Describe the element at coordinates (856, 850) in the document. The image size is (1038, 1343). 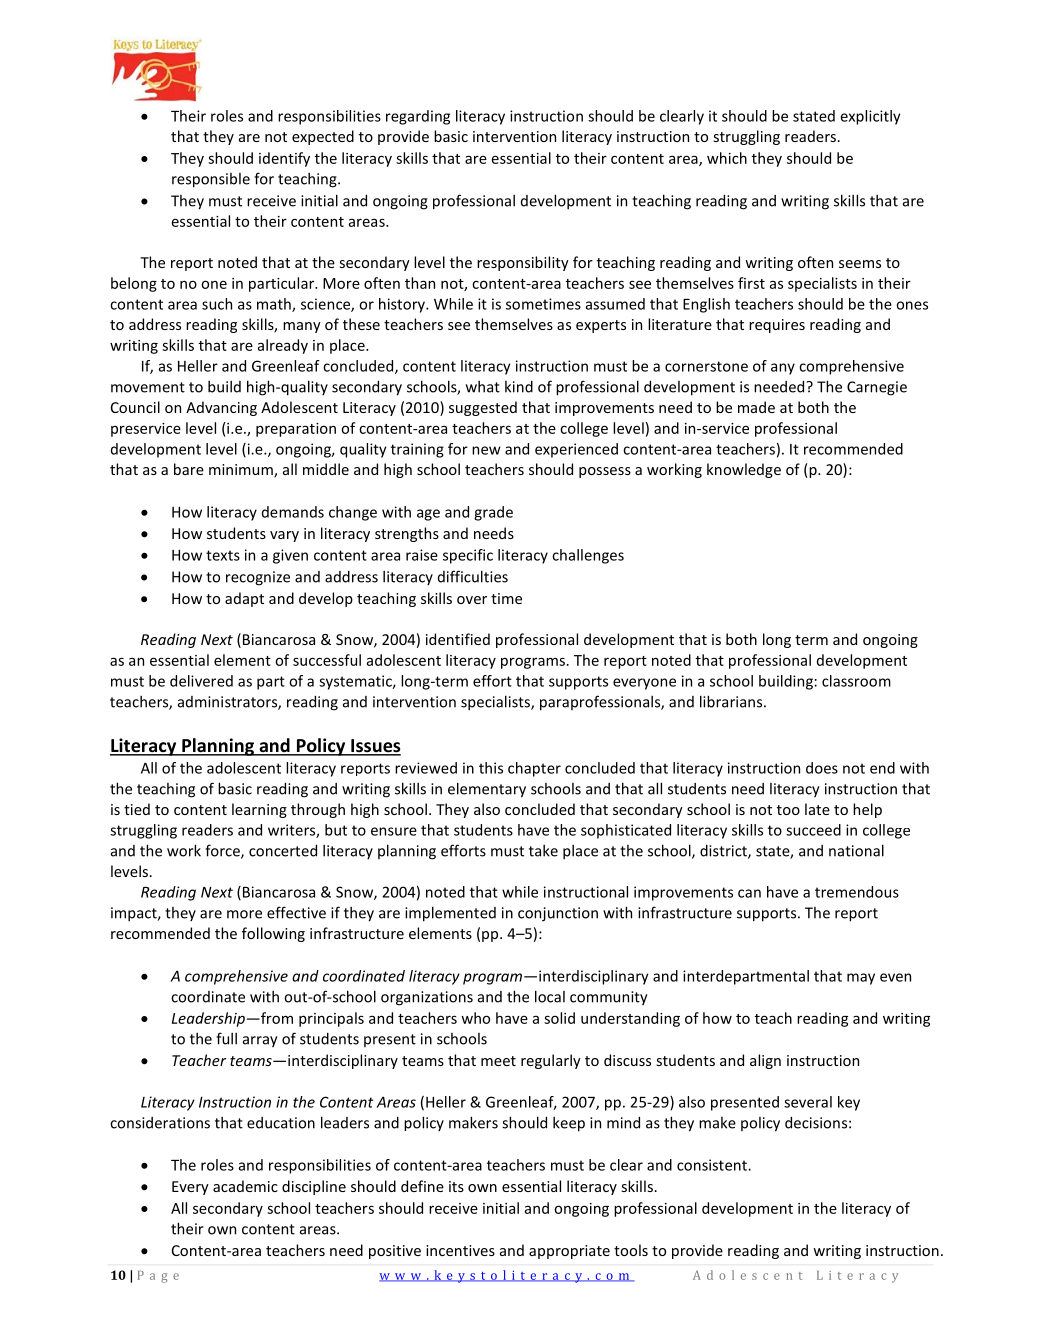
I see `national` at that location.
